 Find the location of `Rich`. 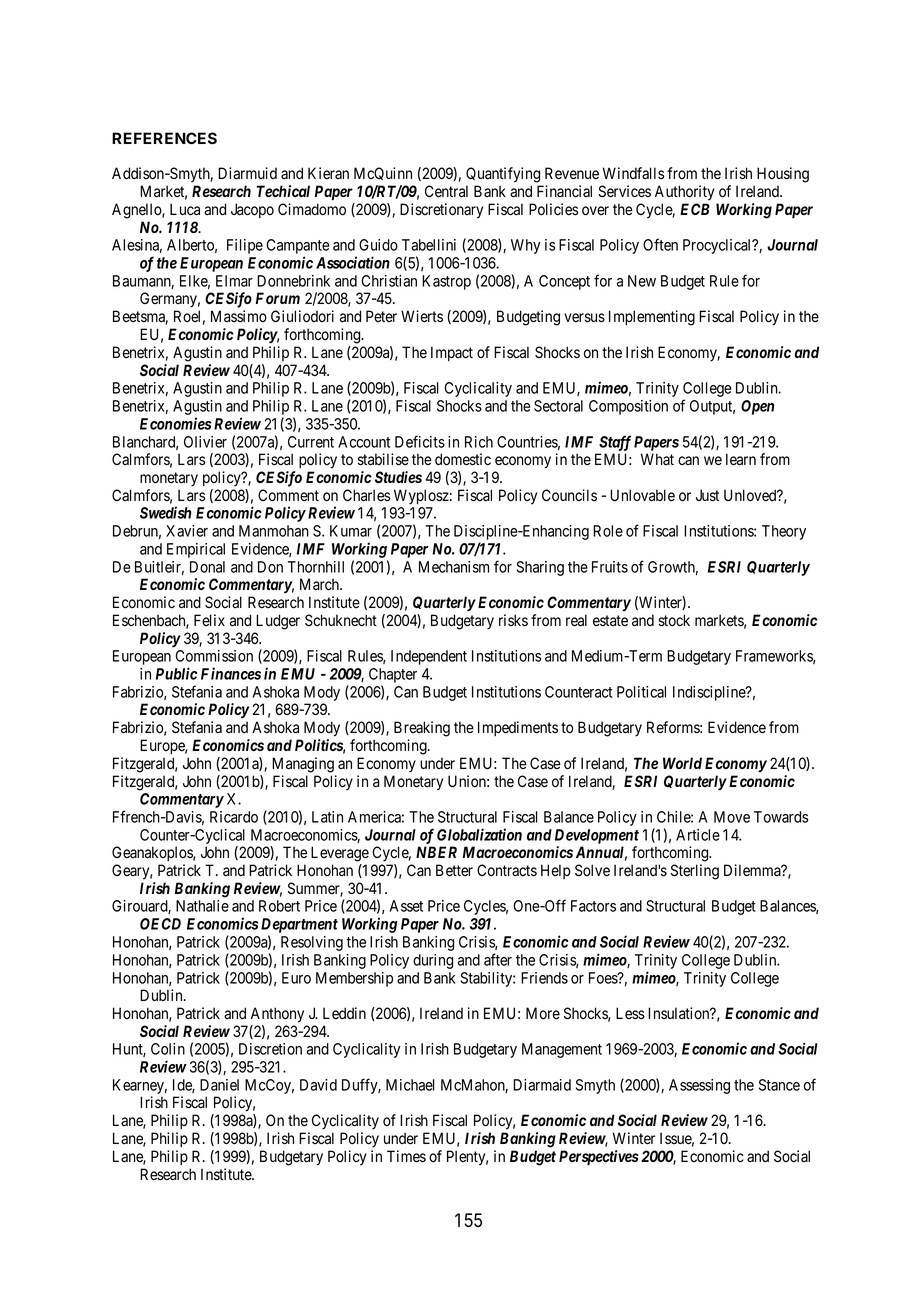

Rich is located at coordinates (479, 442).
